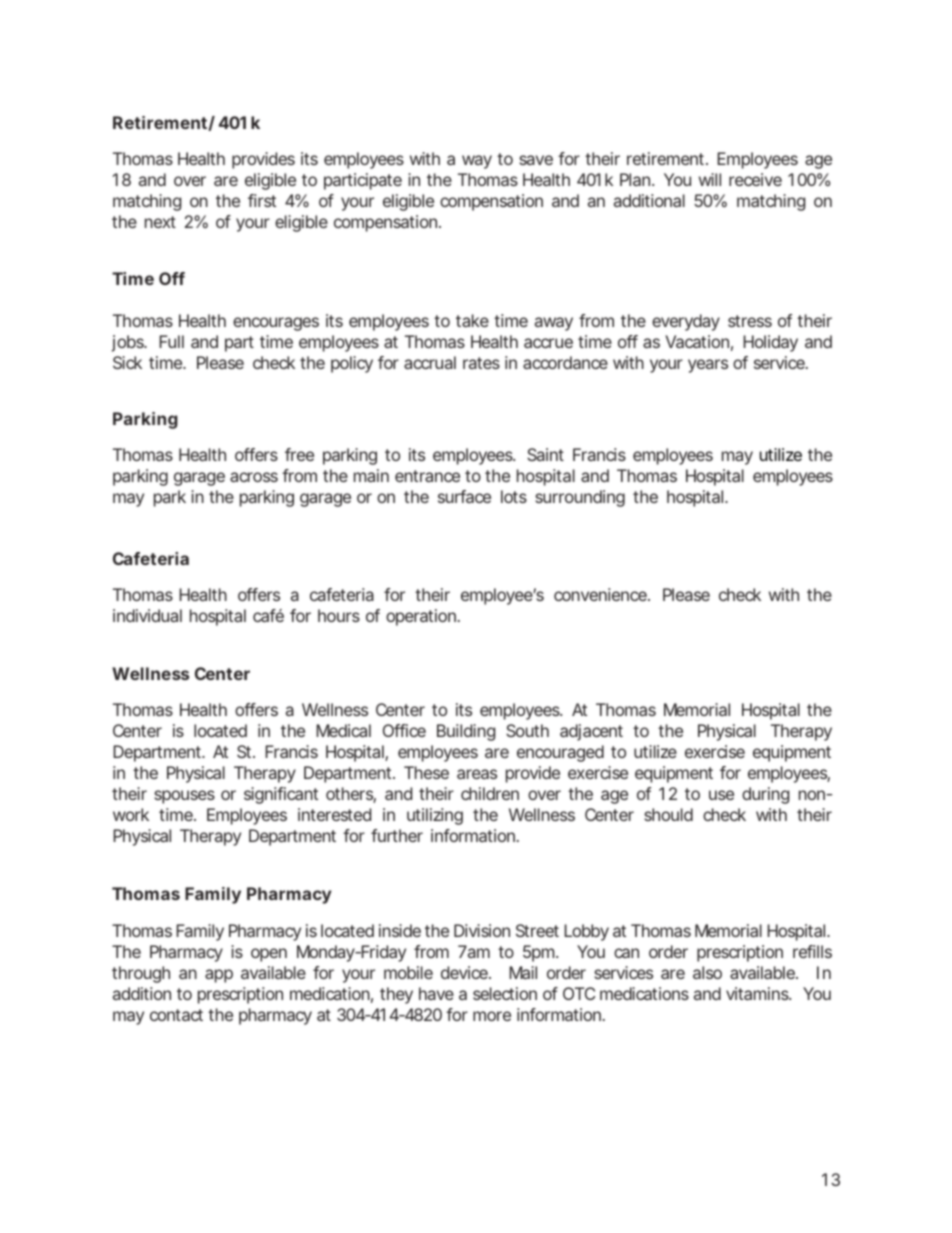  I want to click on during, so click(765, 795).
